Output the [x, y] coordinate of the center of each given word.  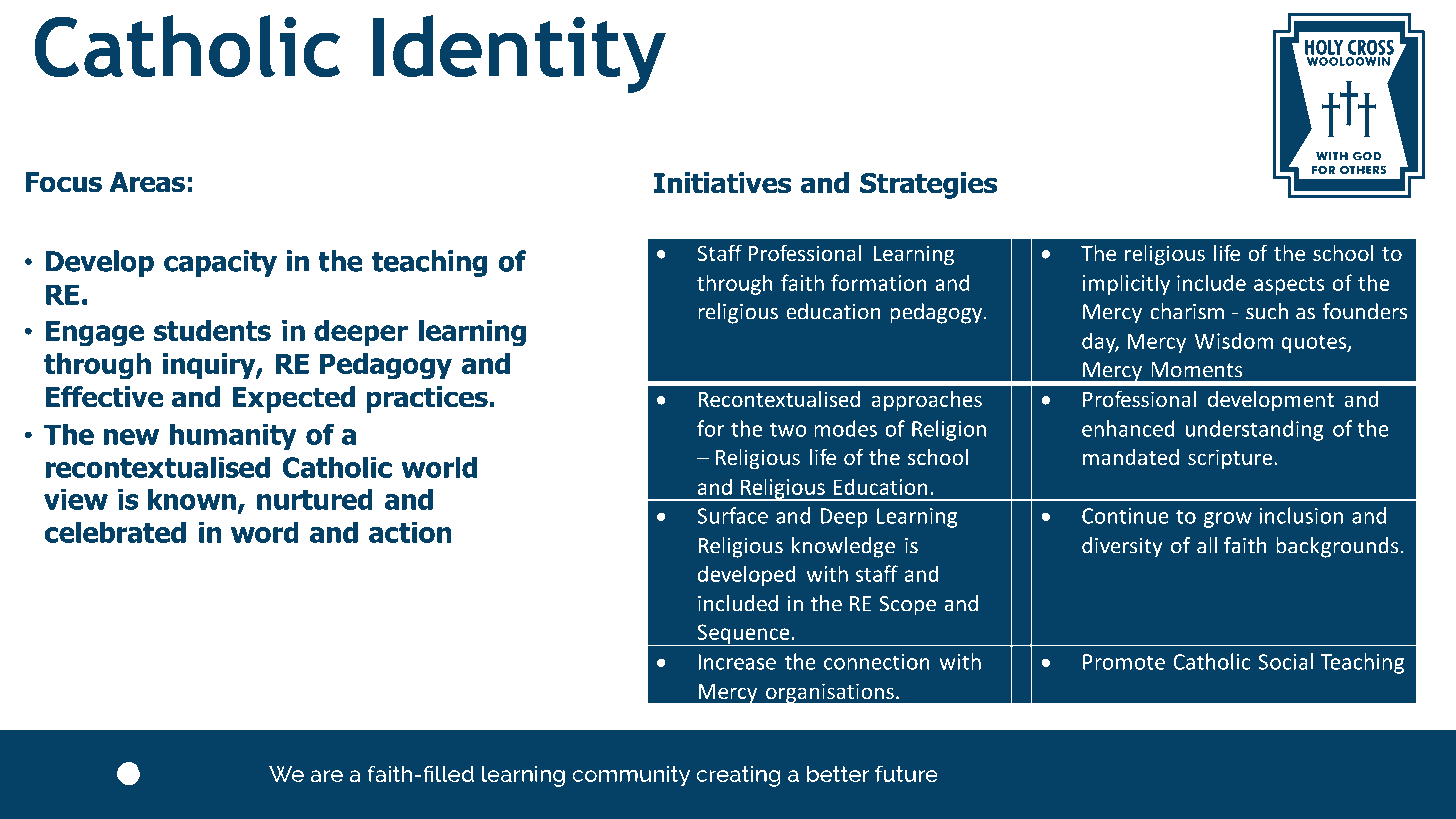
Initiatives [722, 183]
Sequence [743, 635]
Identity [519, 54]
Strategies [928, 185]
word [265, 532]
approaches [927, 401]
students [212, 330]
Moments [1197, 370]
